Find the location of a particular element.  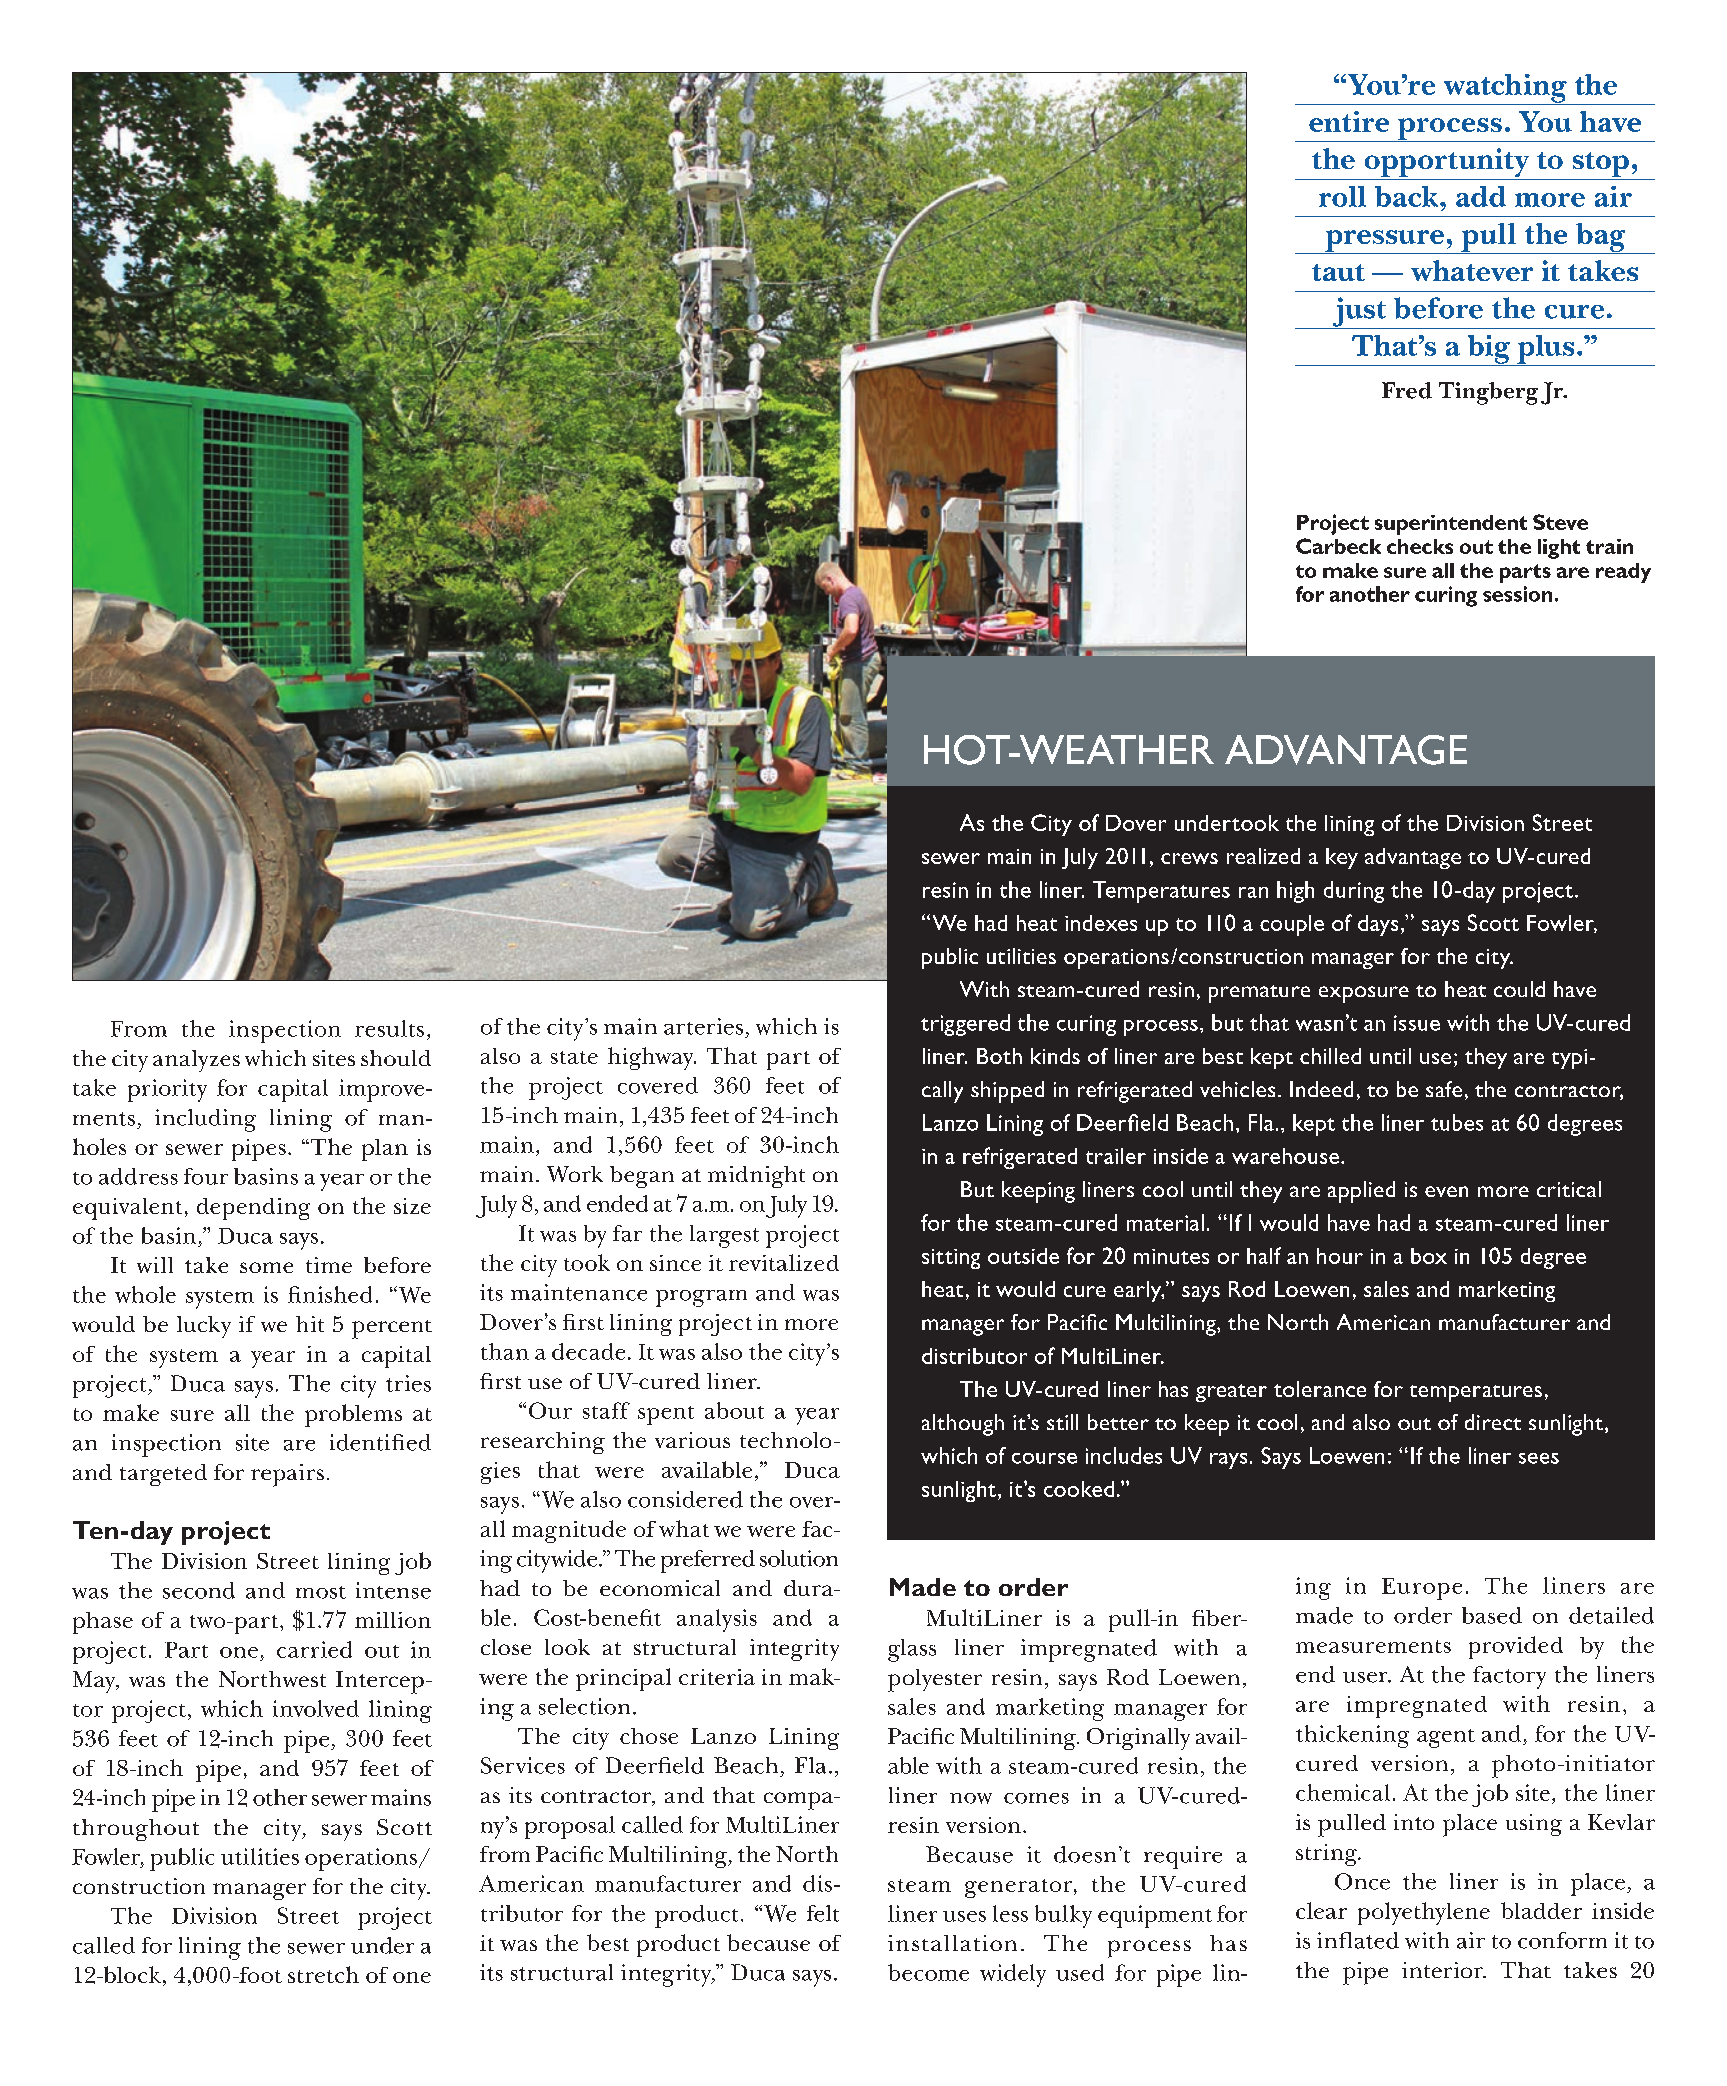

entire is located at coordinates (1349, 121).
